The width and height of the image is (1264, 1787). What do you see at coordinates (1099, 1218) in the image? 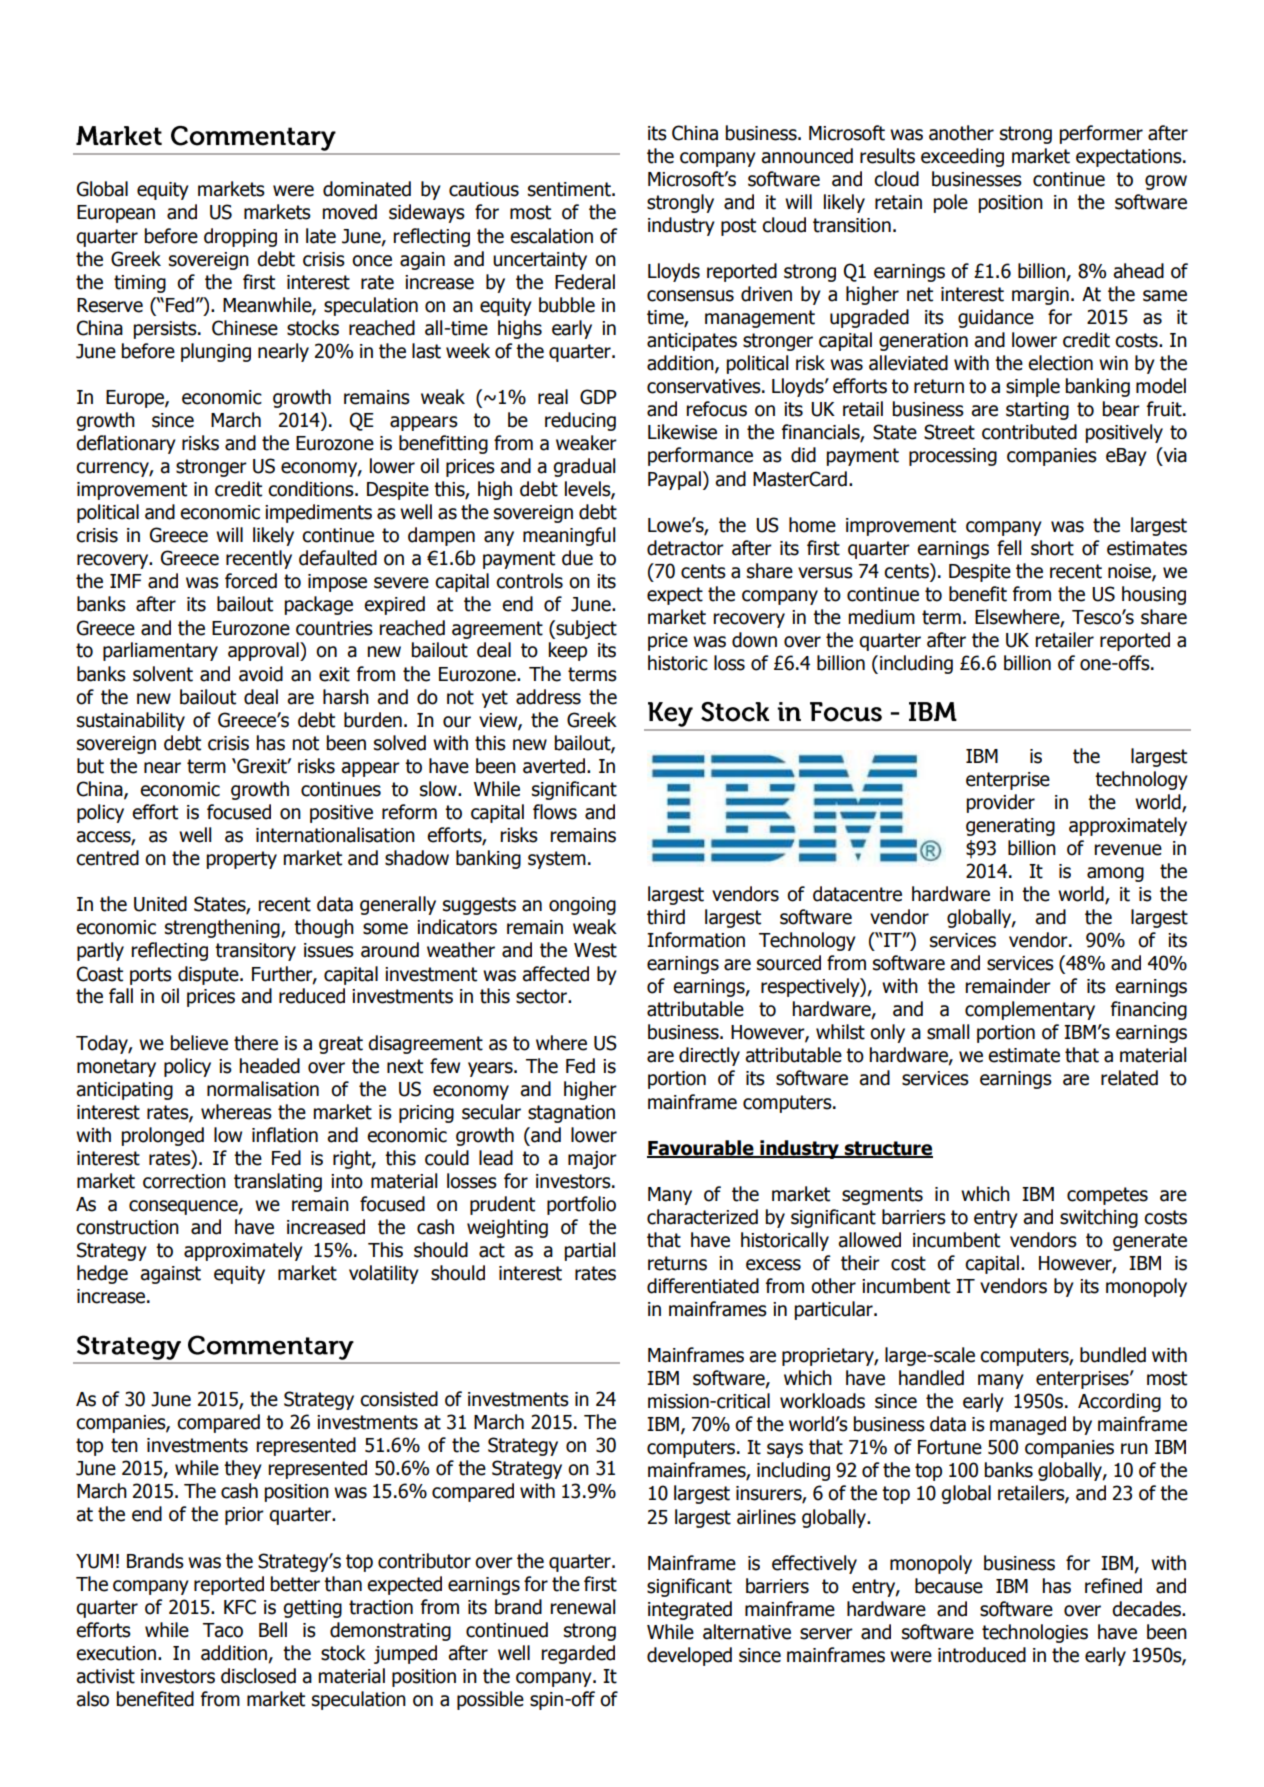
I see `switching` at bounding box center [1099, 1218].
